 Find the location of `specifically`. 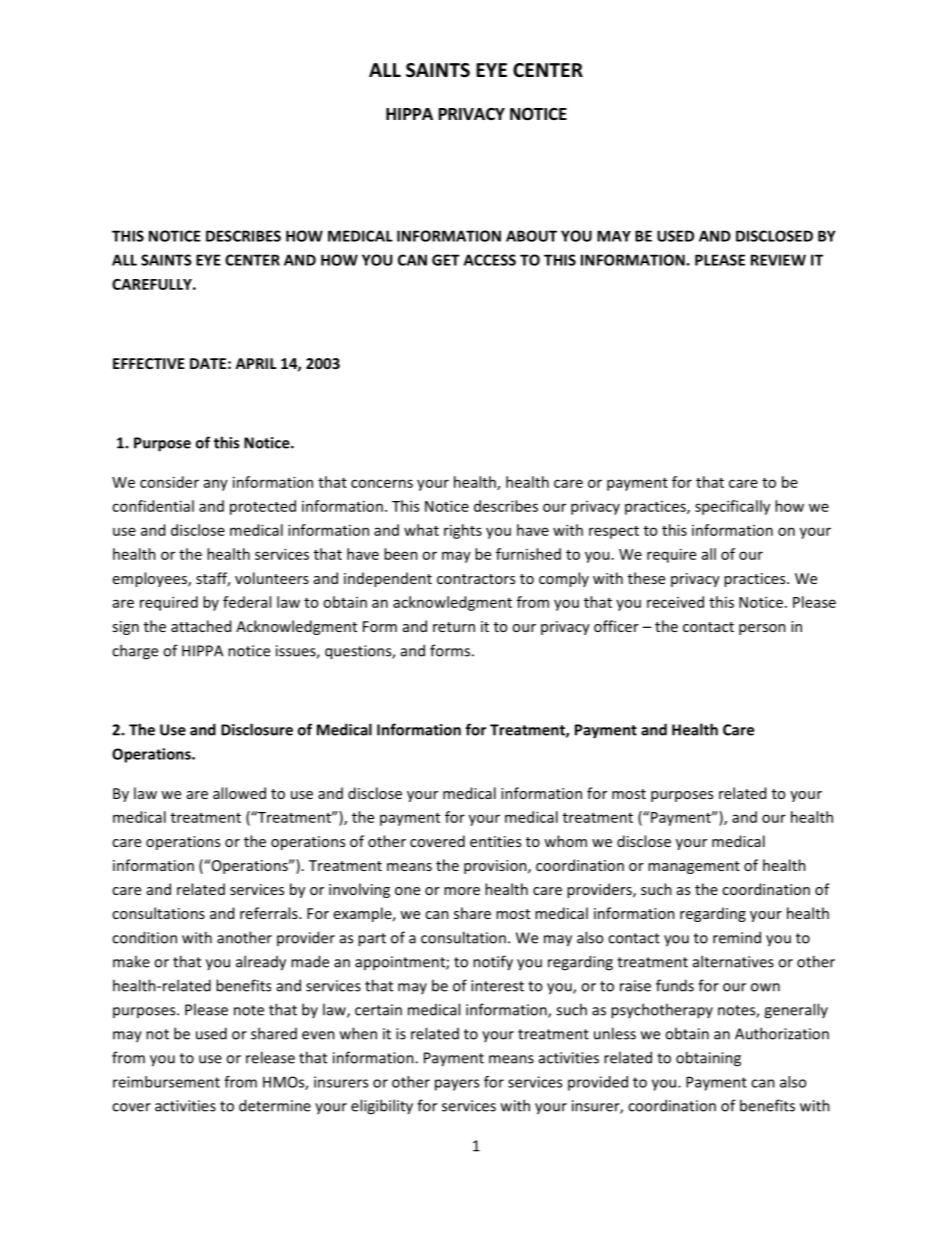

specifically is located at coordinates (732, 507).
